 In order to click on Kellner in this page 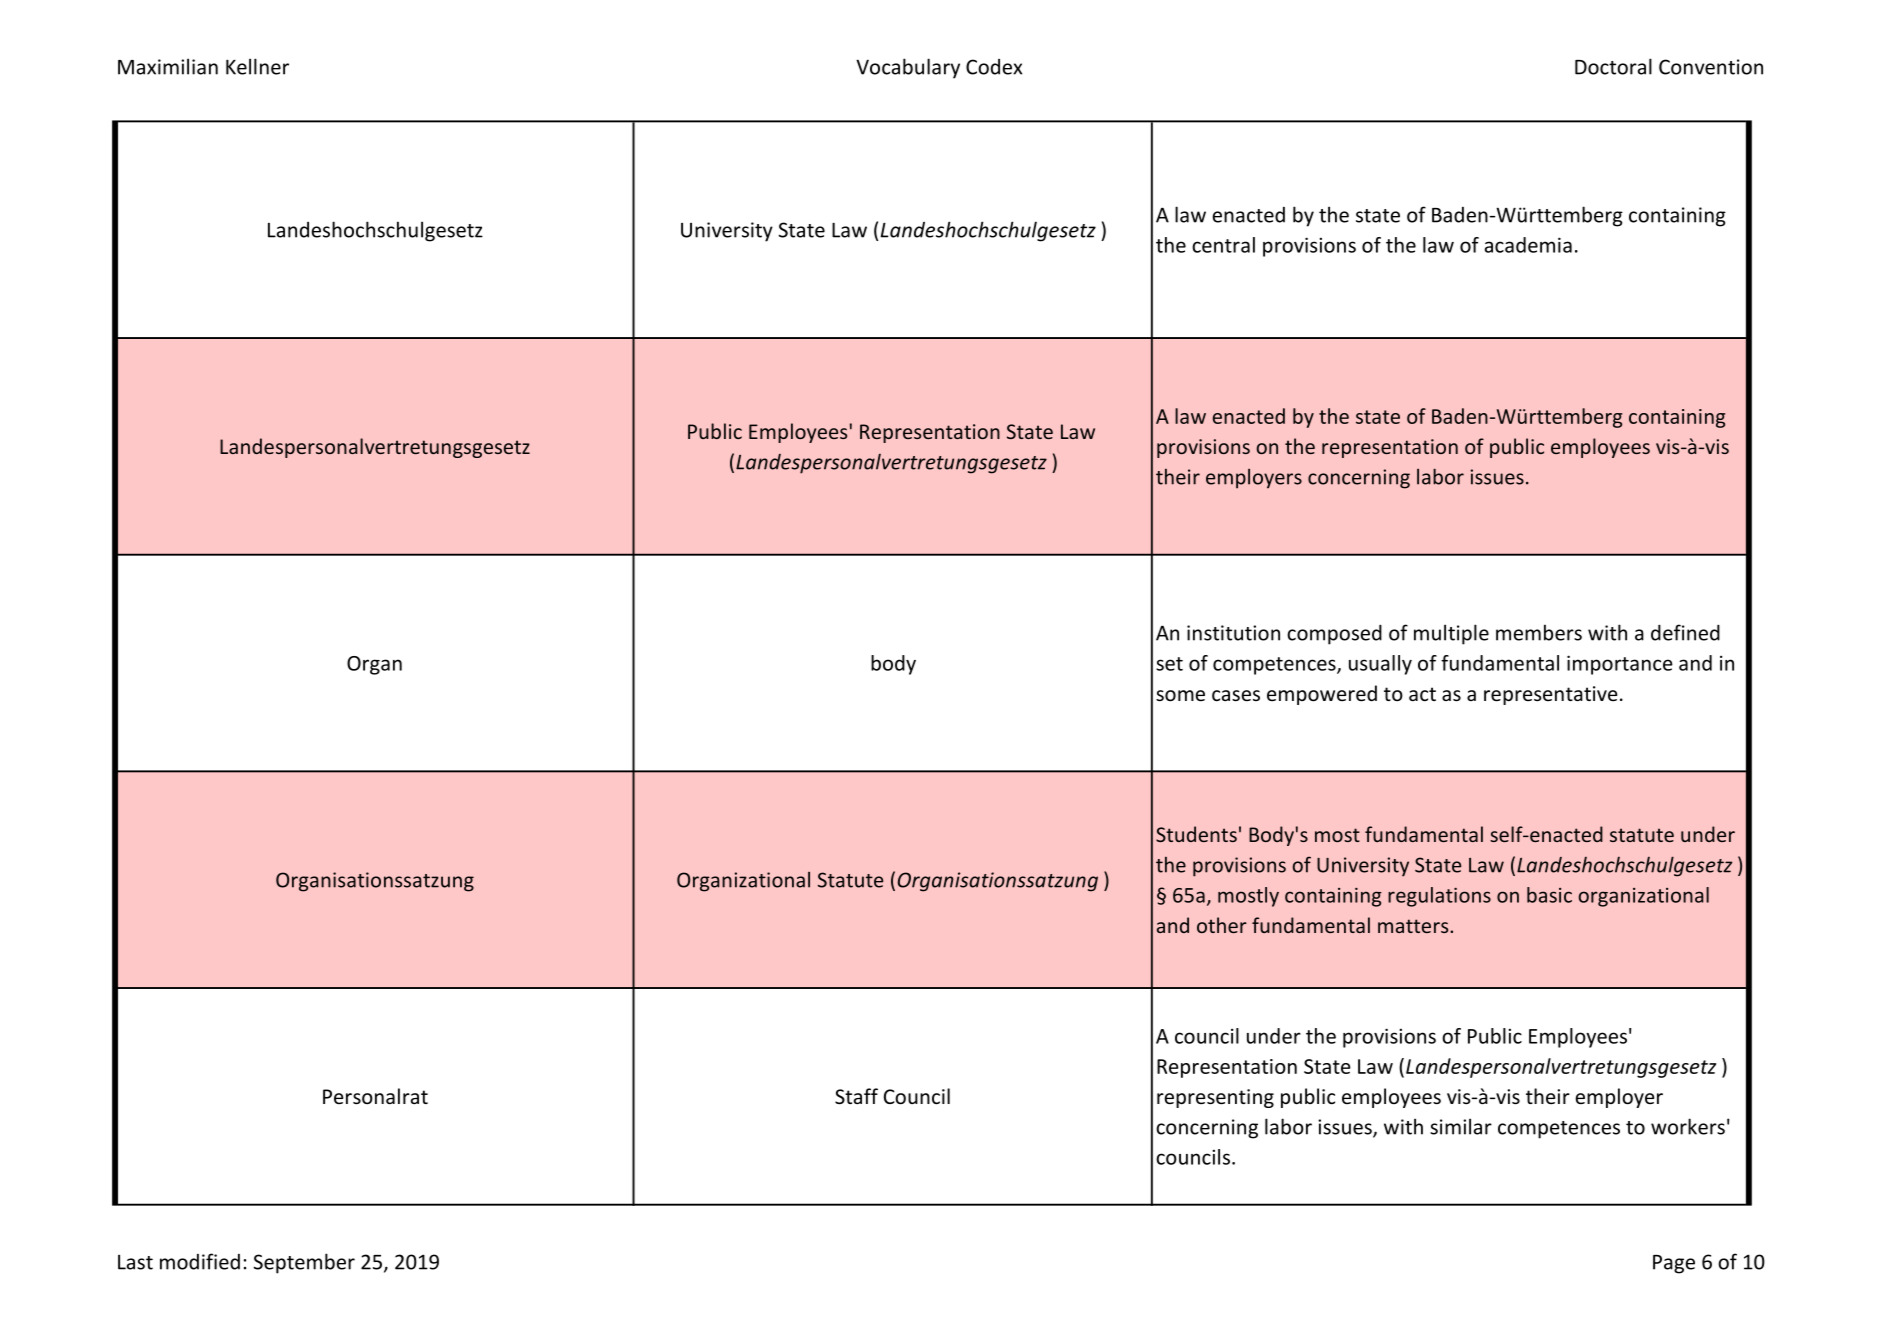, I will do `click(257, 66)`.
